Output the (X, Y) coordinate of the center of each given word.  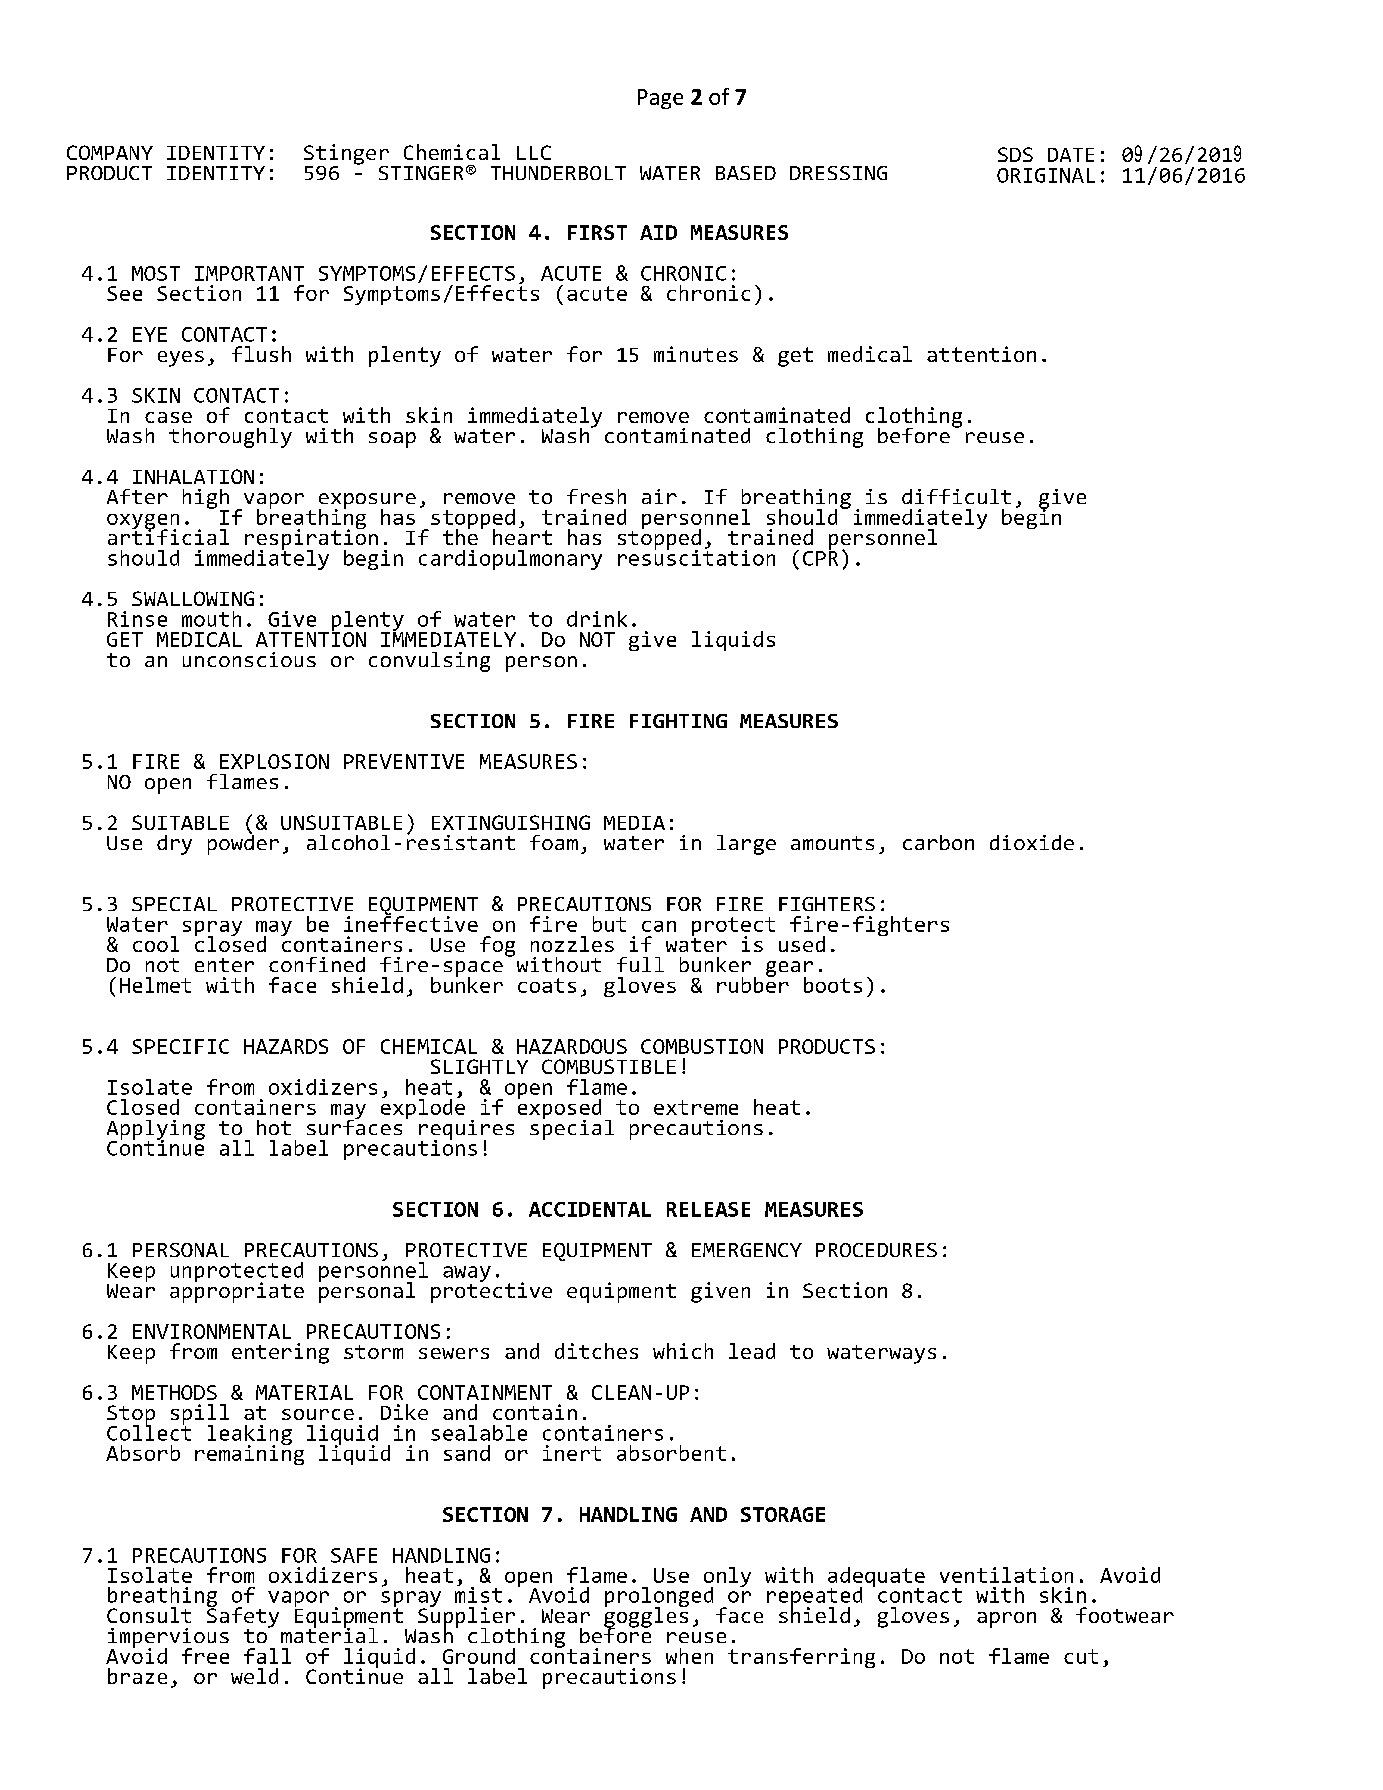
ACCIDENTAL (590, 1209)
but (609, 924)
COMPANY (110, 152)
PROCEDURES (876, 1250)
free (205, 1656)
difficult (956, 496)
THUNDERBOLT (558, 173)
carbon (938, 842)
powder (243, 843)
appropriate (237, 1291)
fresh (596, 496)
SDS (1015, 154)
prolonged (659, 1598)
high (206, 500)
